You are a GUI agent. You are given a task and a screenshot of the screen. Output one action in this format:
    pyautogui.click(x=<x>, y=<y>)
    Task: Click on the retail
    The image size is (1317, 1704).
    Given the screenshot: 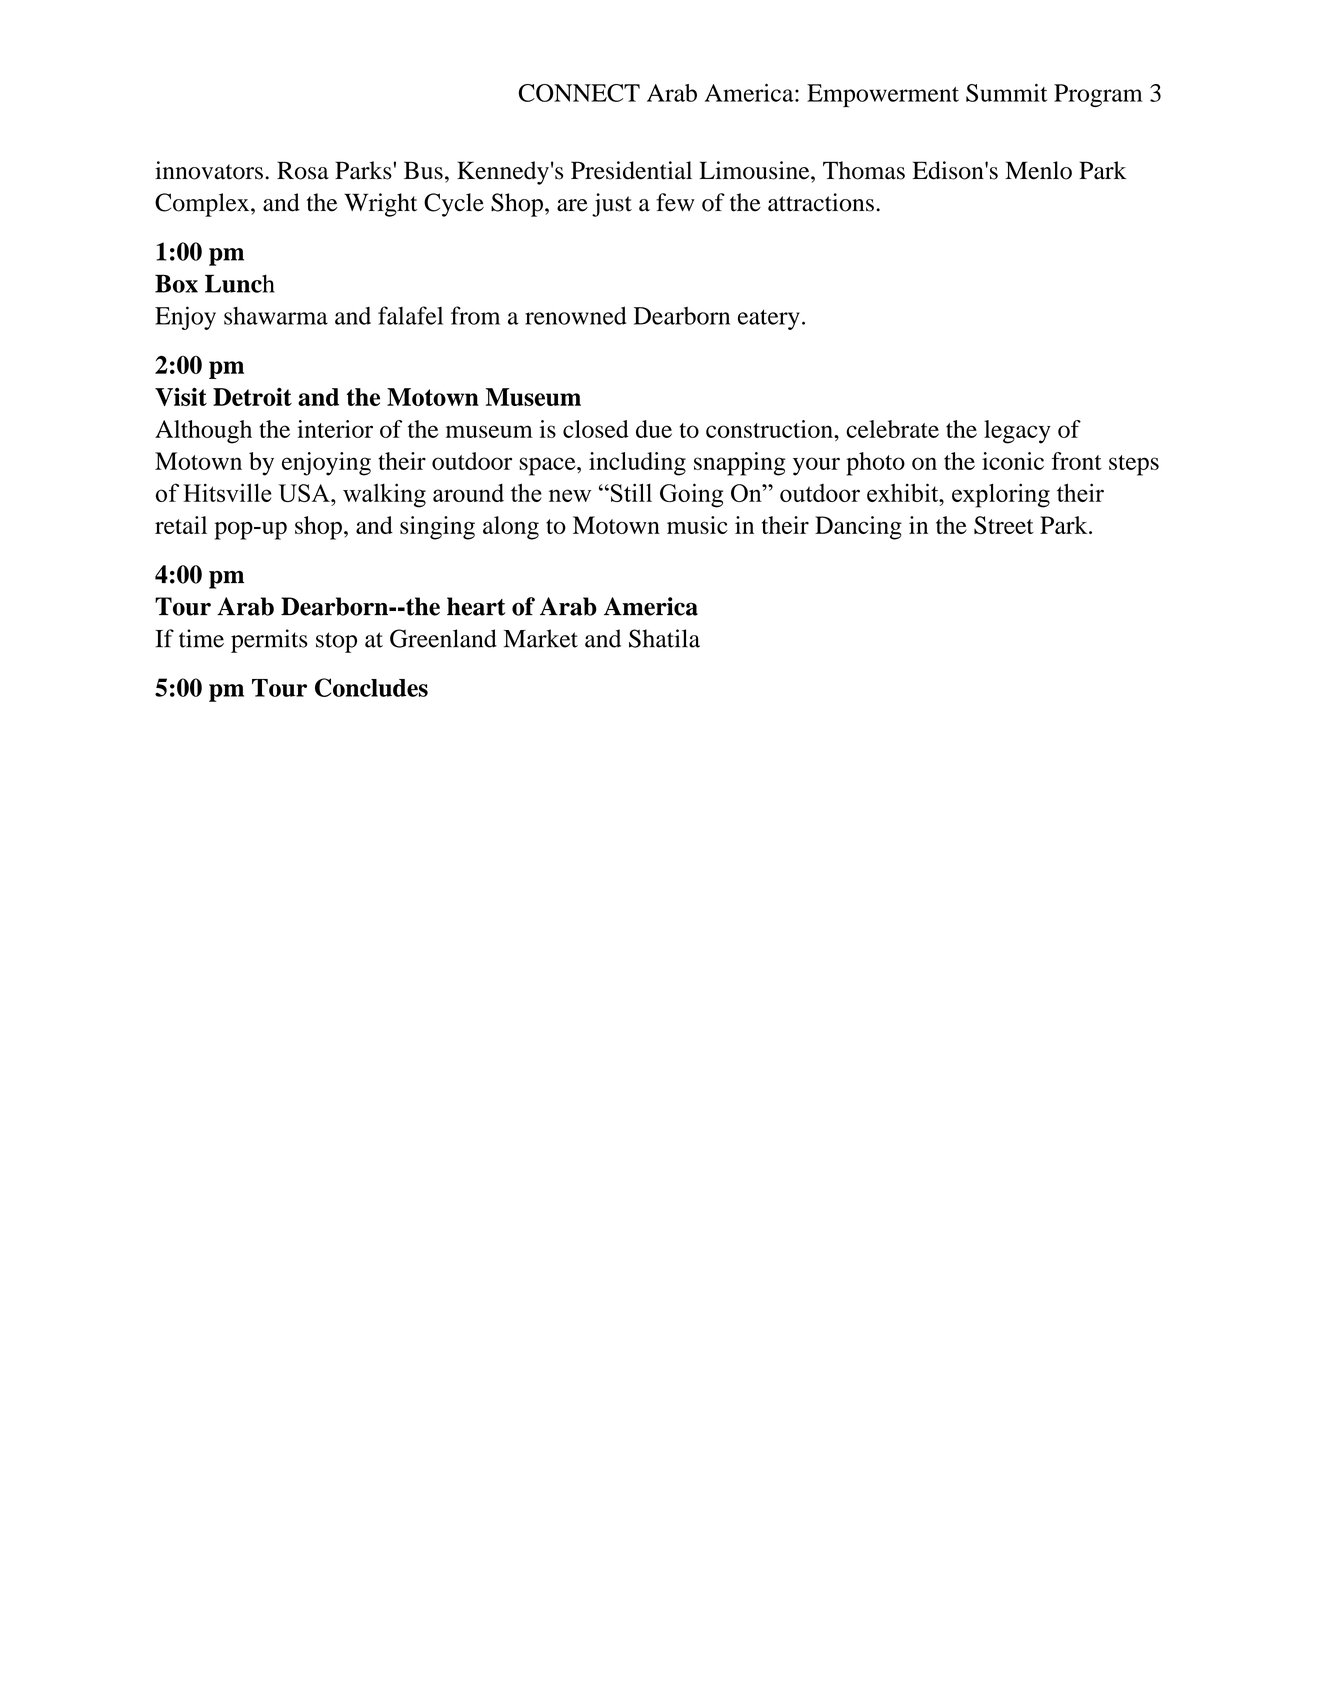 What is the action you would take?
    pyautogui.click(x=181, y=525)
